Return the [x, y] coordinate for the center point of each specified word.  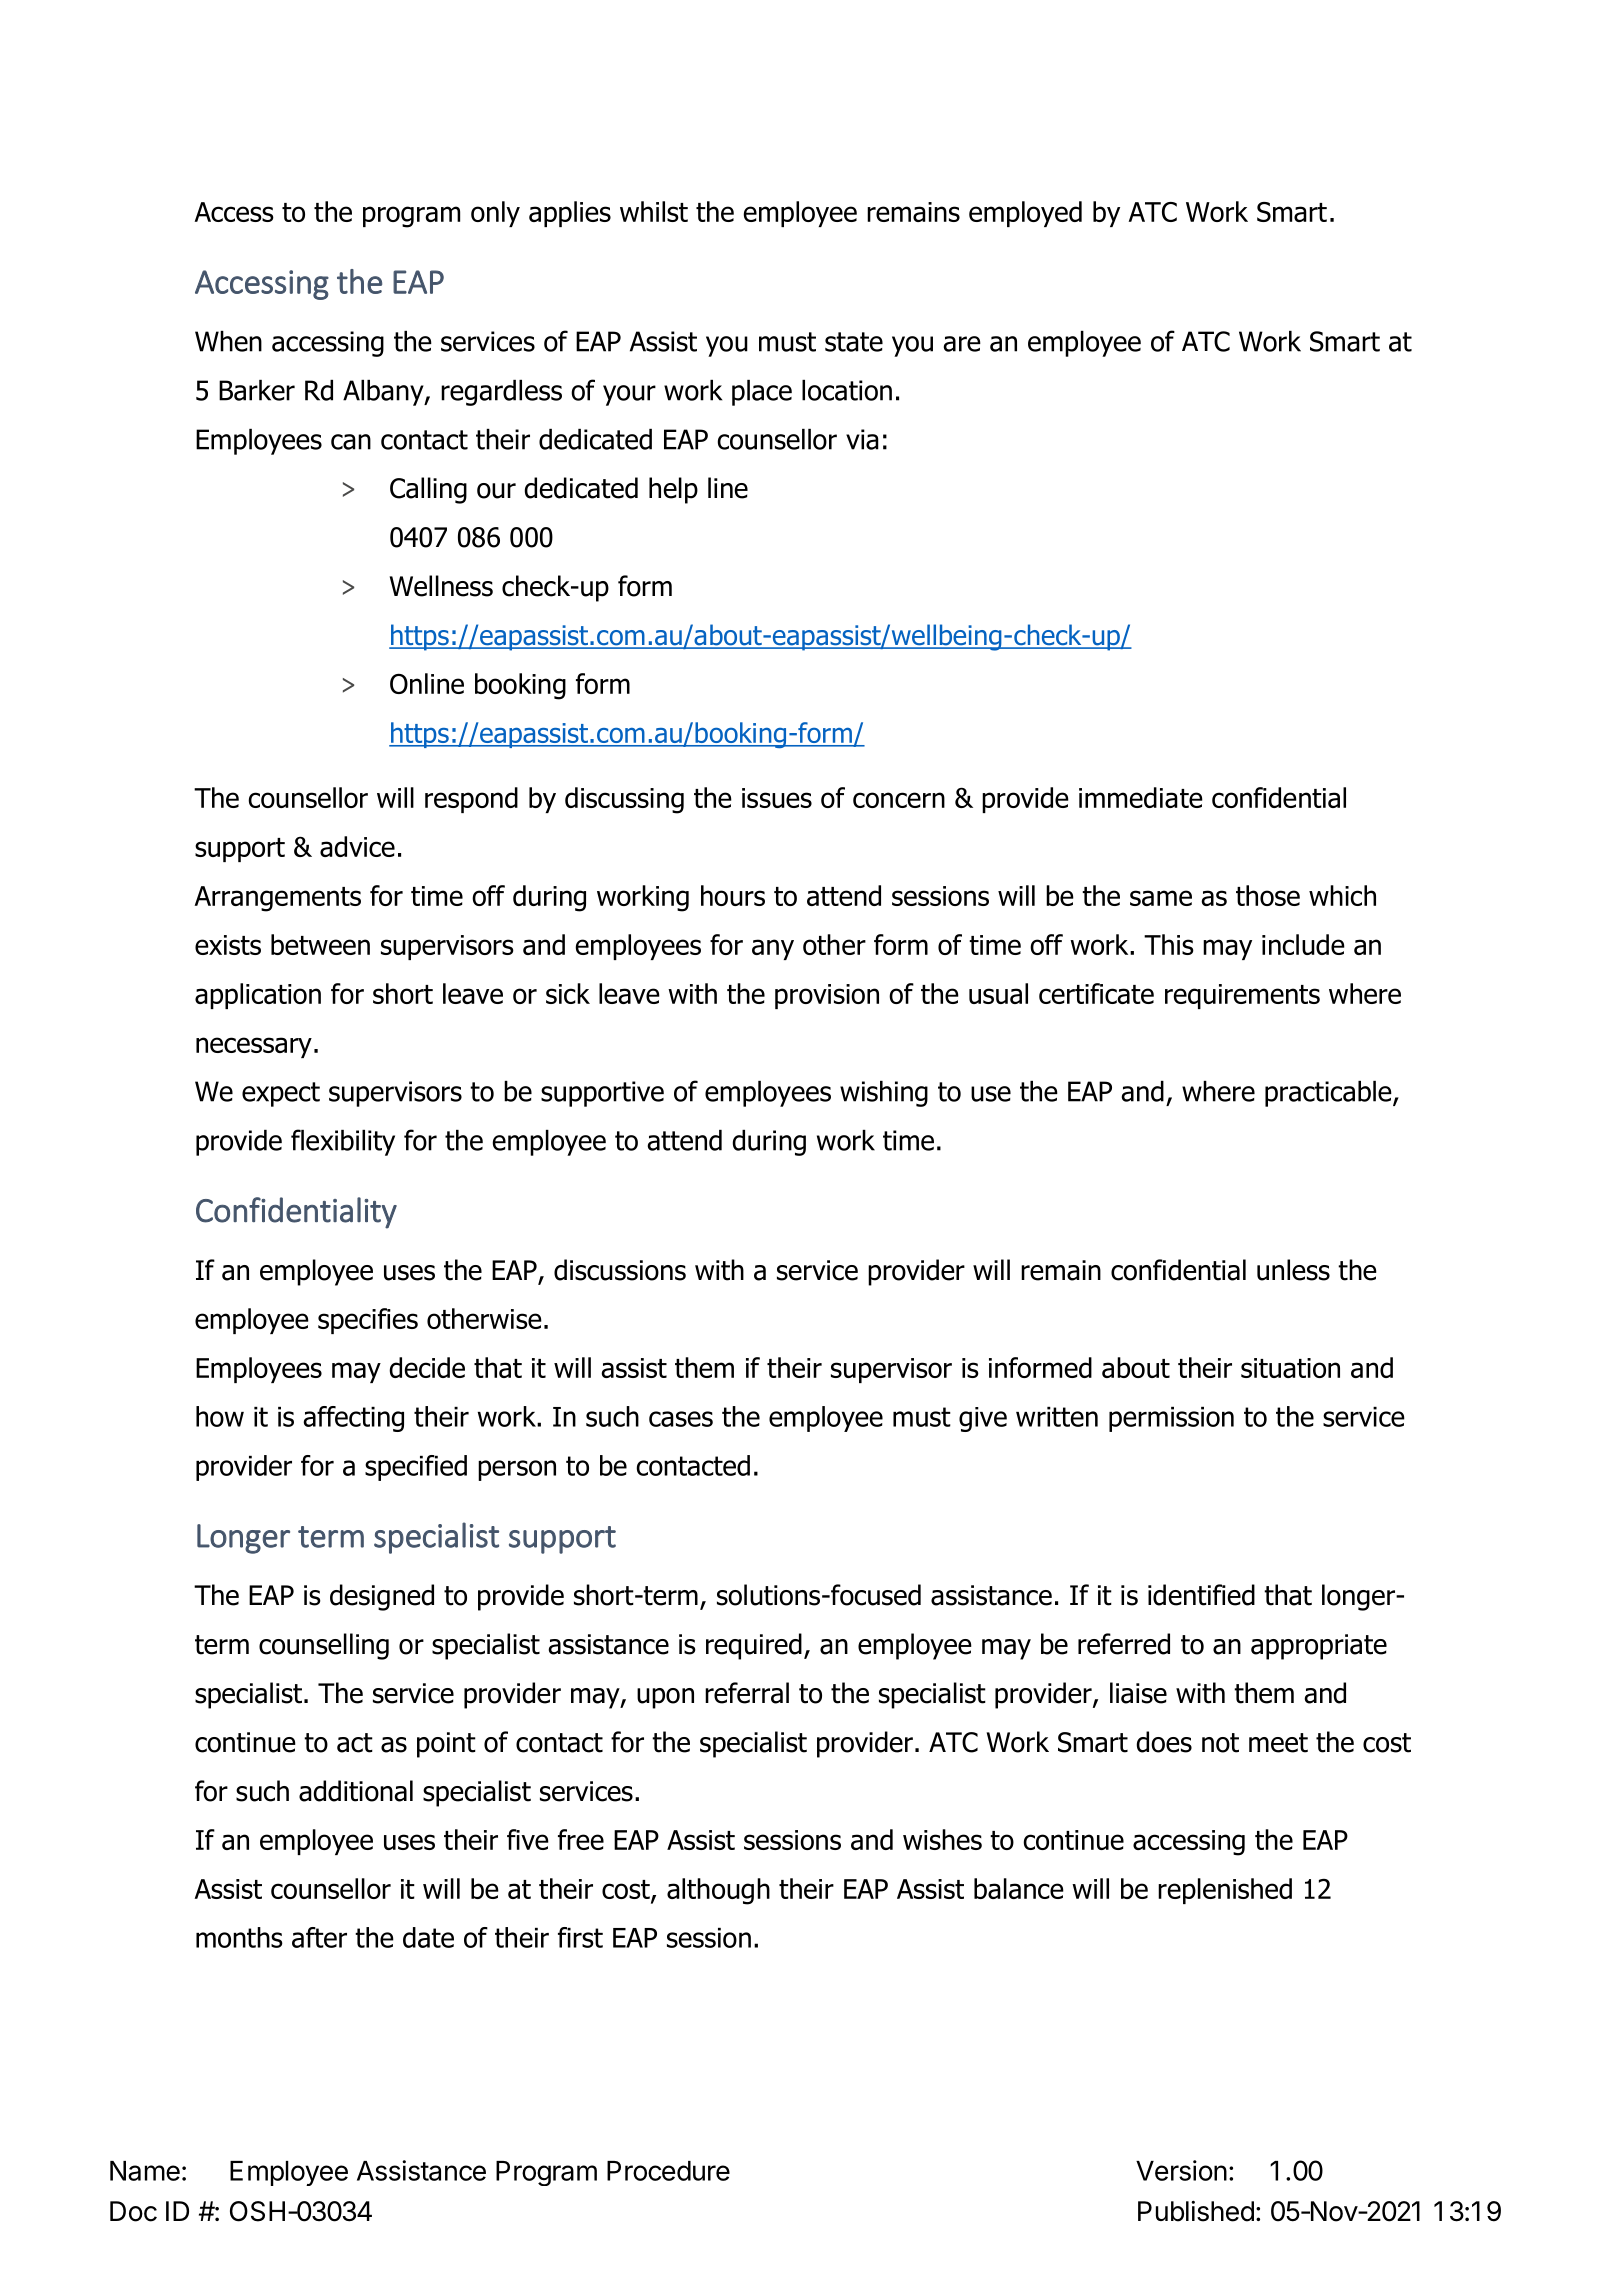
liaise [1138, 1693]
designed [382, 1597]
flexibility [343, 1142]
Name [145, 2171]
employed [1025, 214]
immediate [1141, 797]
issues [777, 798]
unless [1293, 1270]
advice [357, 846]
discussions [620, 1270]
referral [747, 1693]
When [228, 341]
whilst [654, 211]
